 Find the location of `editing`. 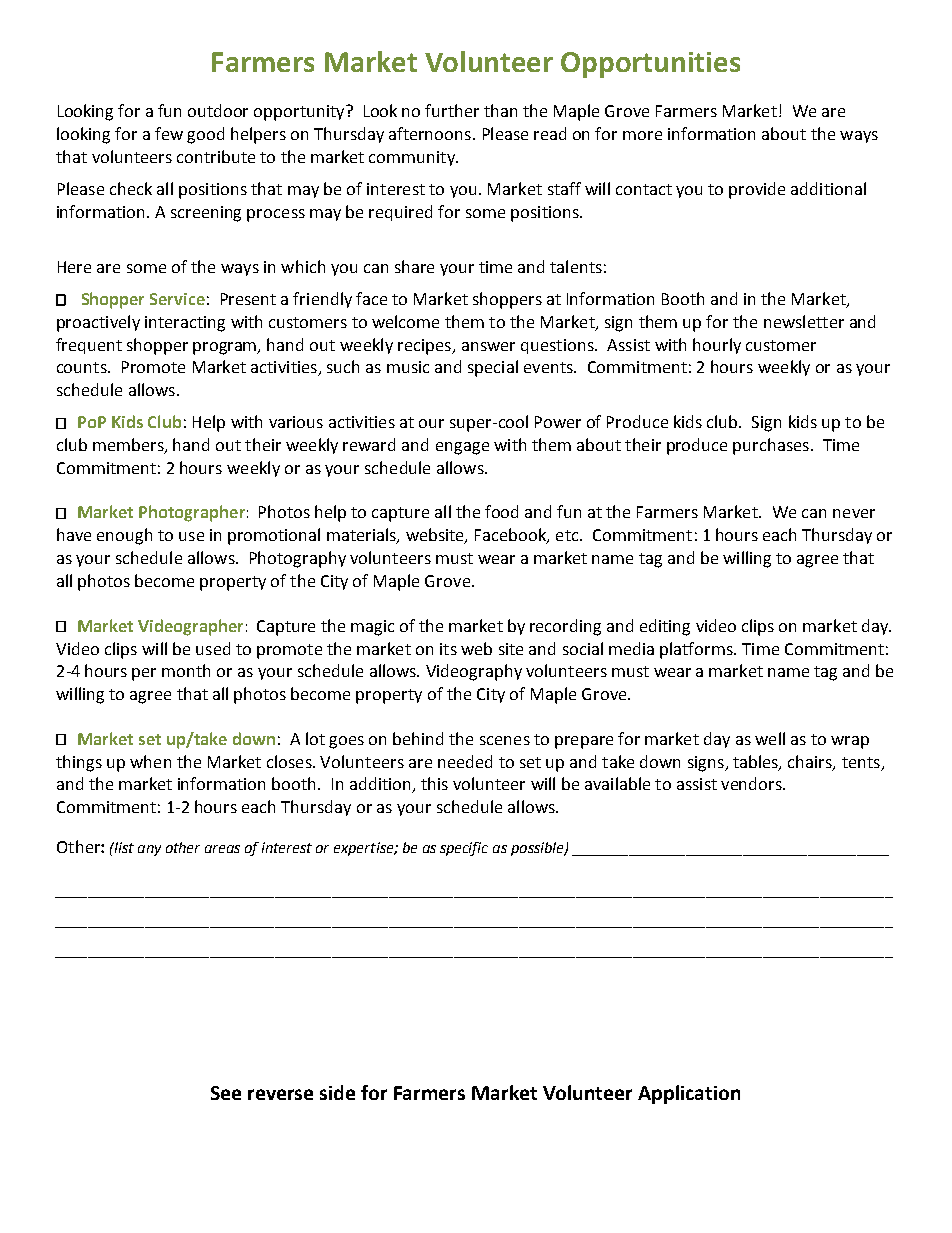

editing is located at coordinates (665, 627).
